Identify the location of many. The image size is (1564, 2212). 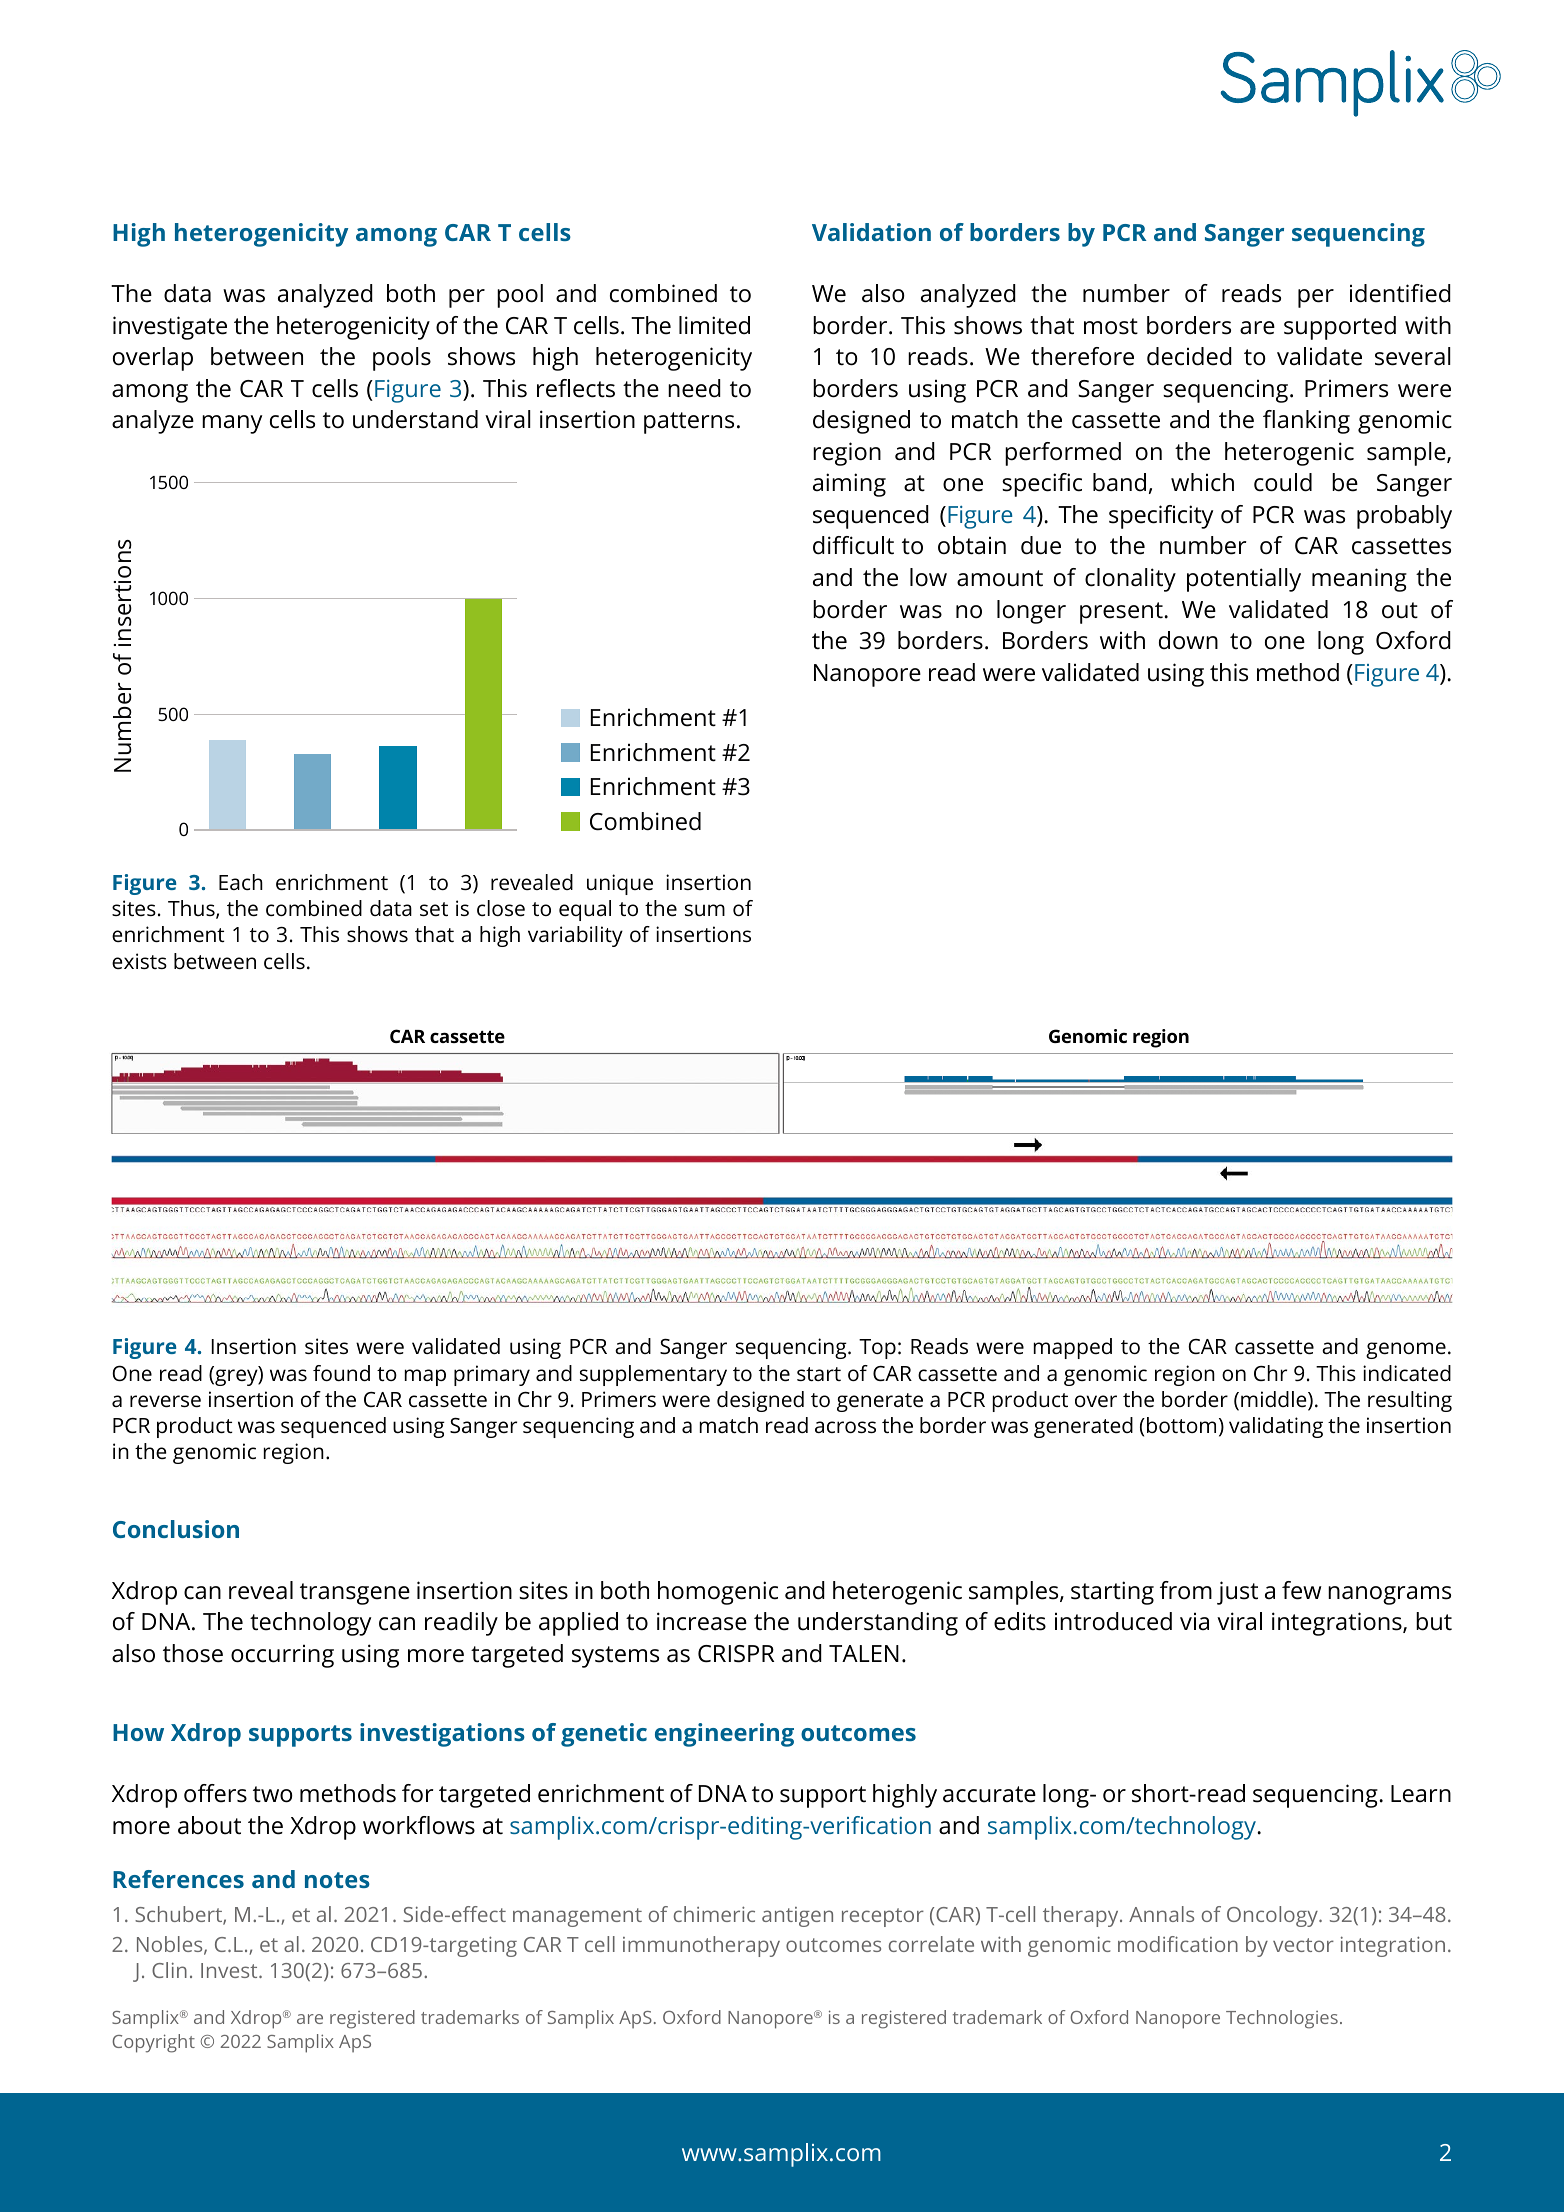
(232, 424).
